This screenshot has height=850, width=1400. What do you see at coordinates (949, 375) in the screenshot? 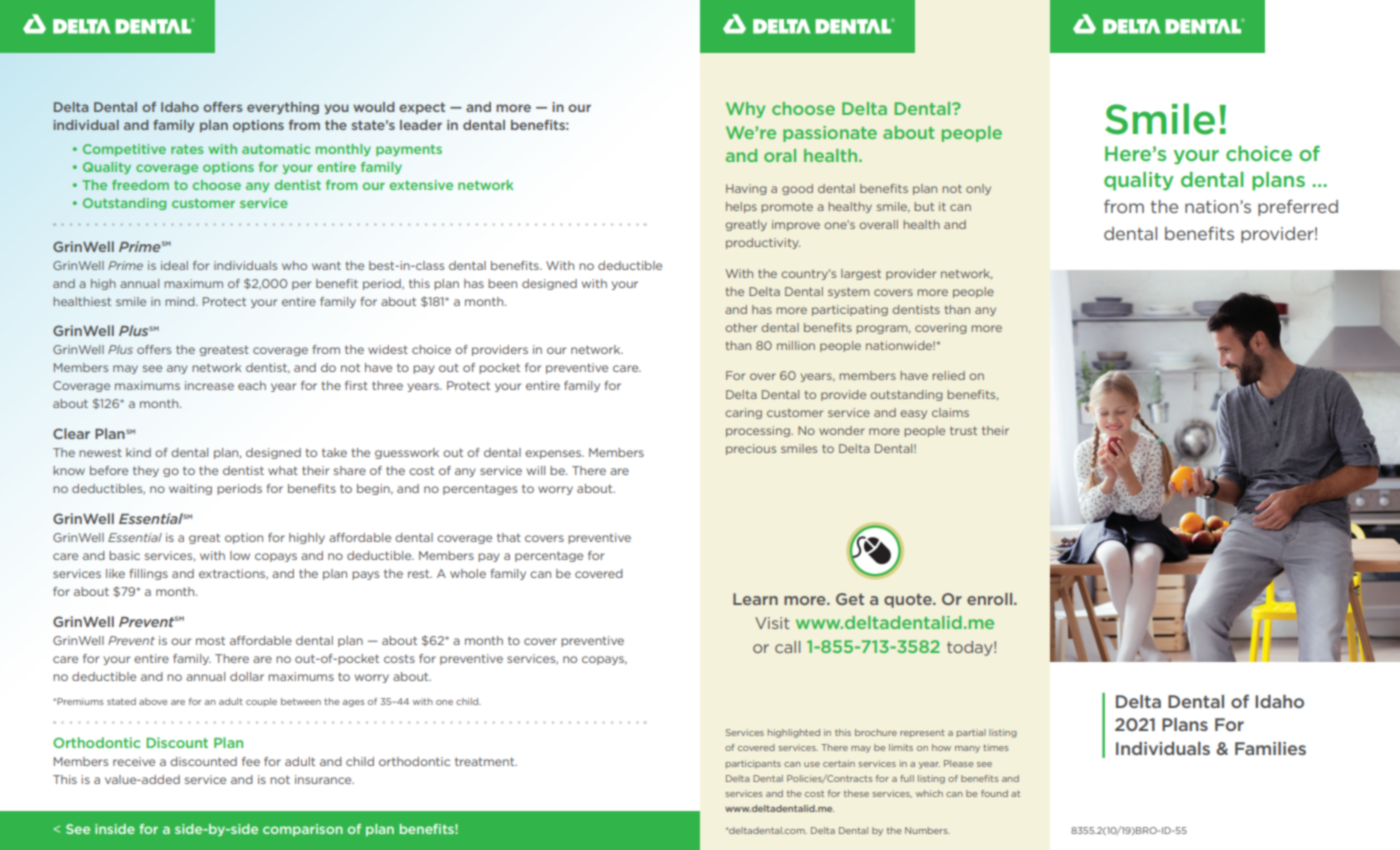
I see `relied` at bounding box center [949, 375].
